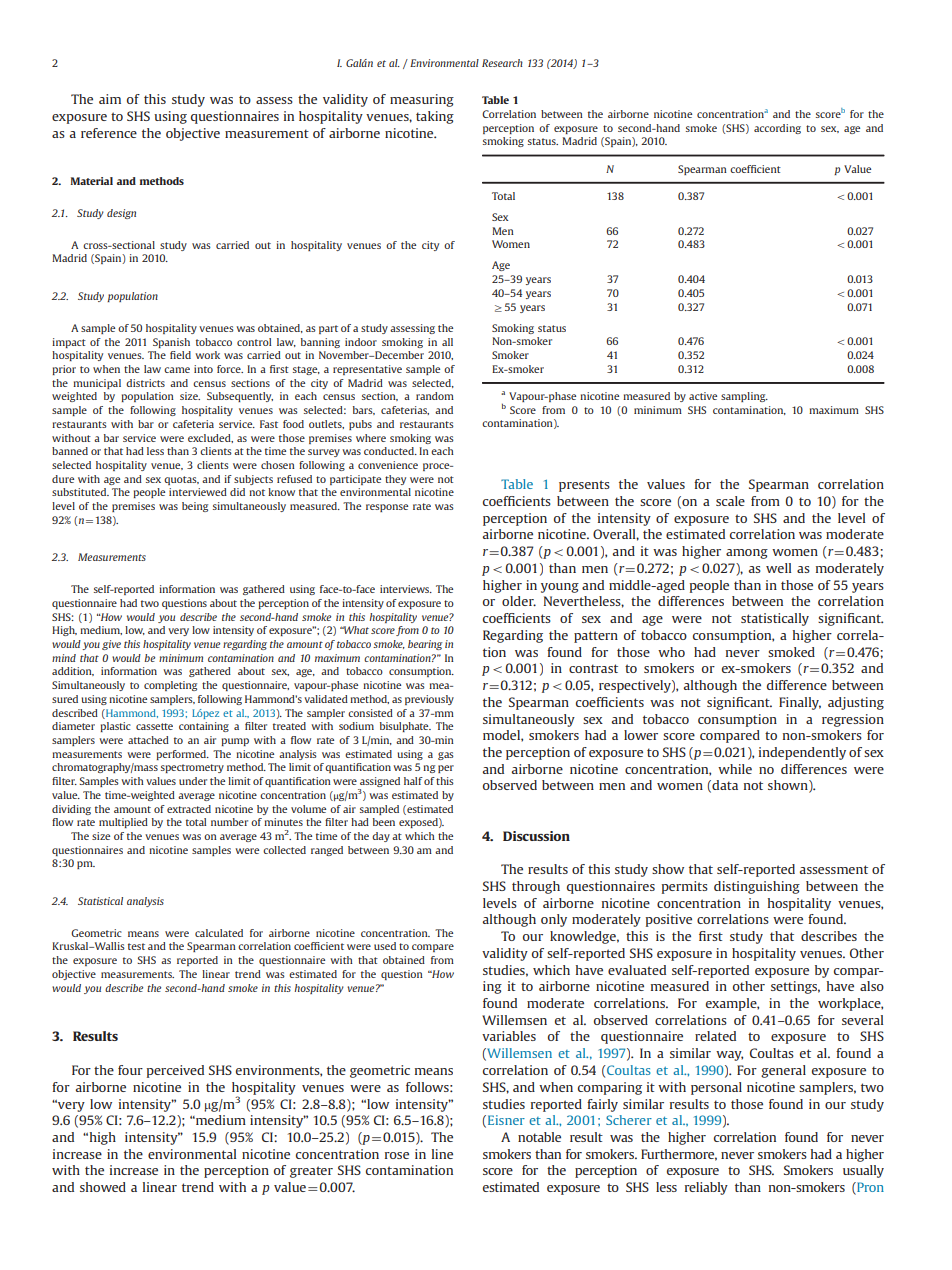 This page has height=1270, width=952. What do you see at coordinates (435, 117) in the page?
I see `taking` at bounding box center [435, 117].
